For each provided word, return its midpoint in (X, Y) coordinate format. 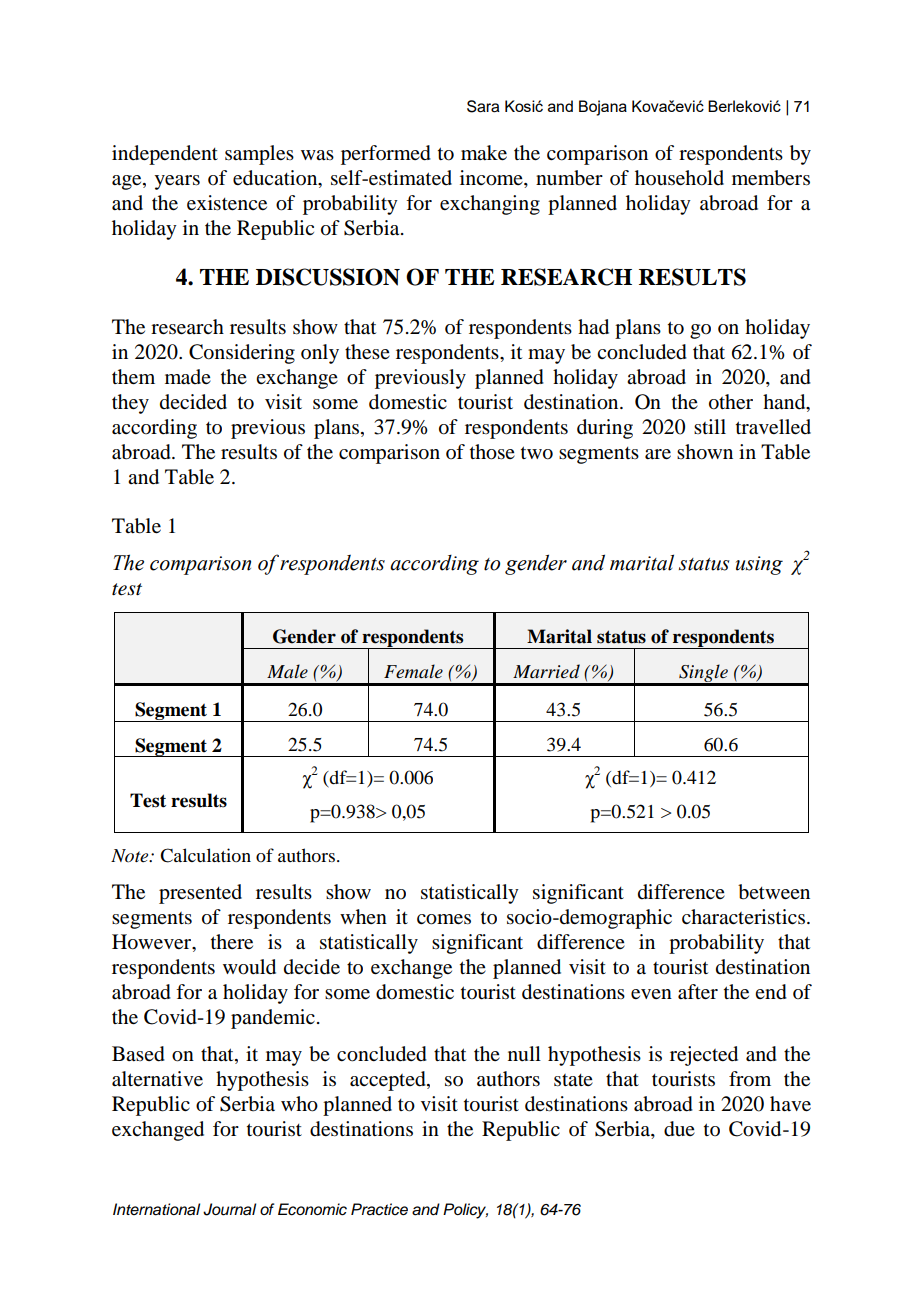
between (774, 892)
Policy (465, 1211)
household (679, 178)
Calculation (205, 855)
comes (444, 919)
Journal (229, 1209)
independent (165, 155)
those (492, 452)
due (679, 1129)
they (130, 404)
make (484, 153)
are (658, 454)
